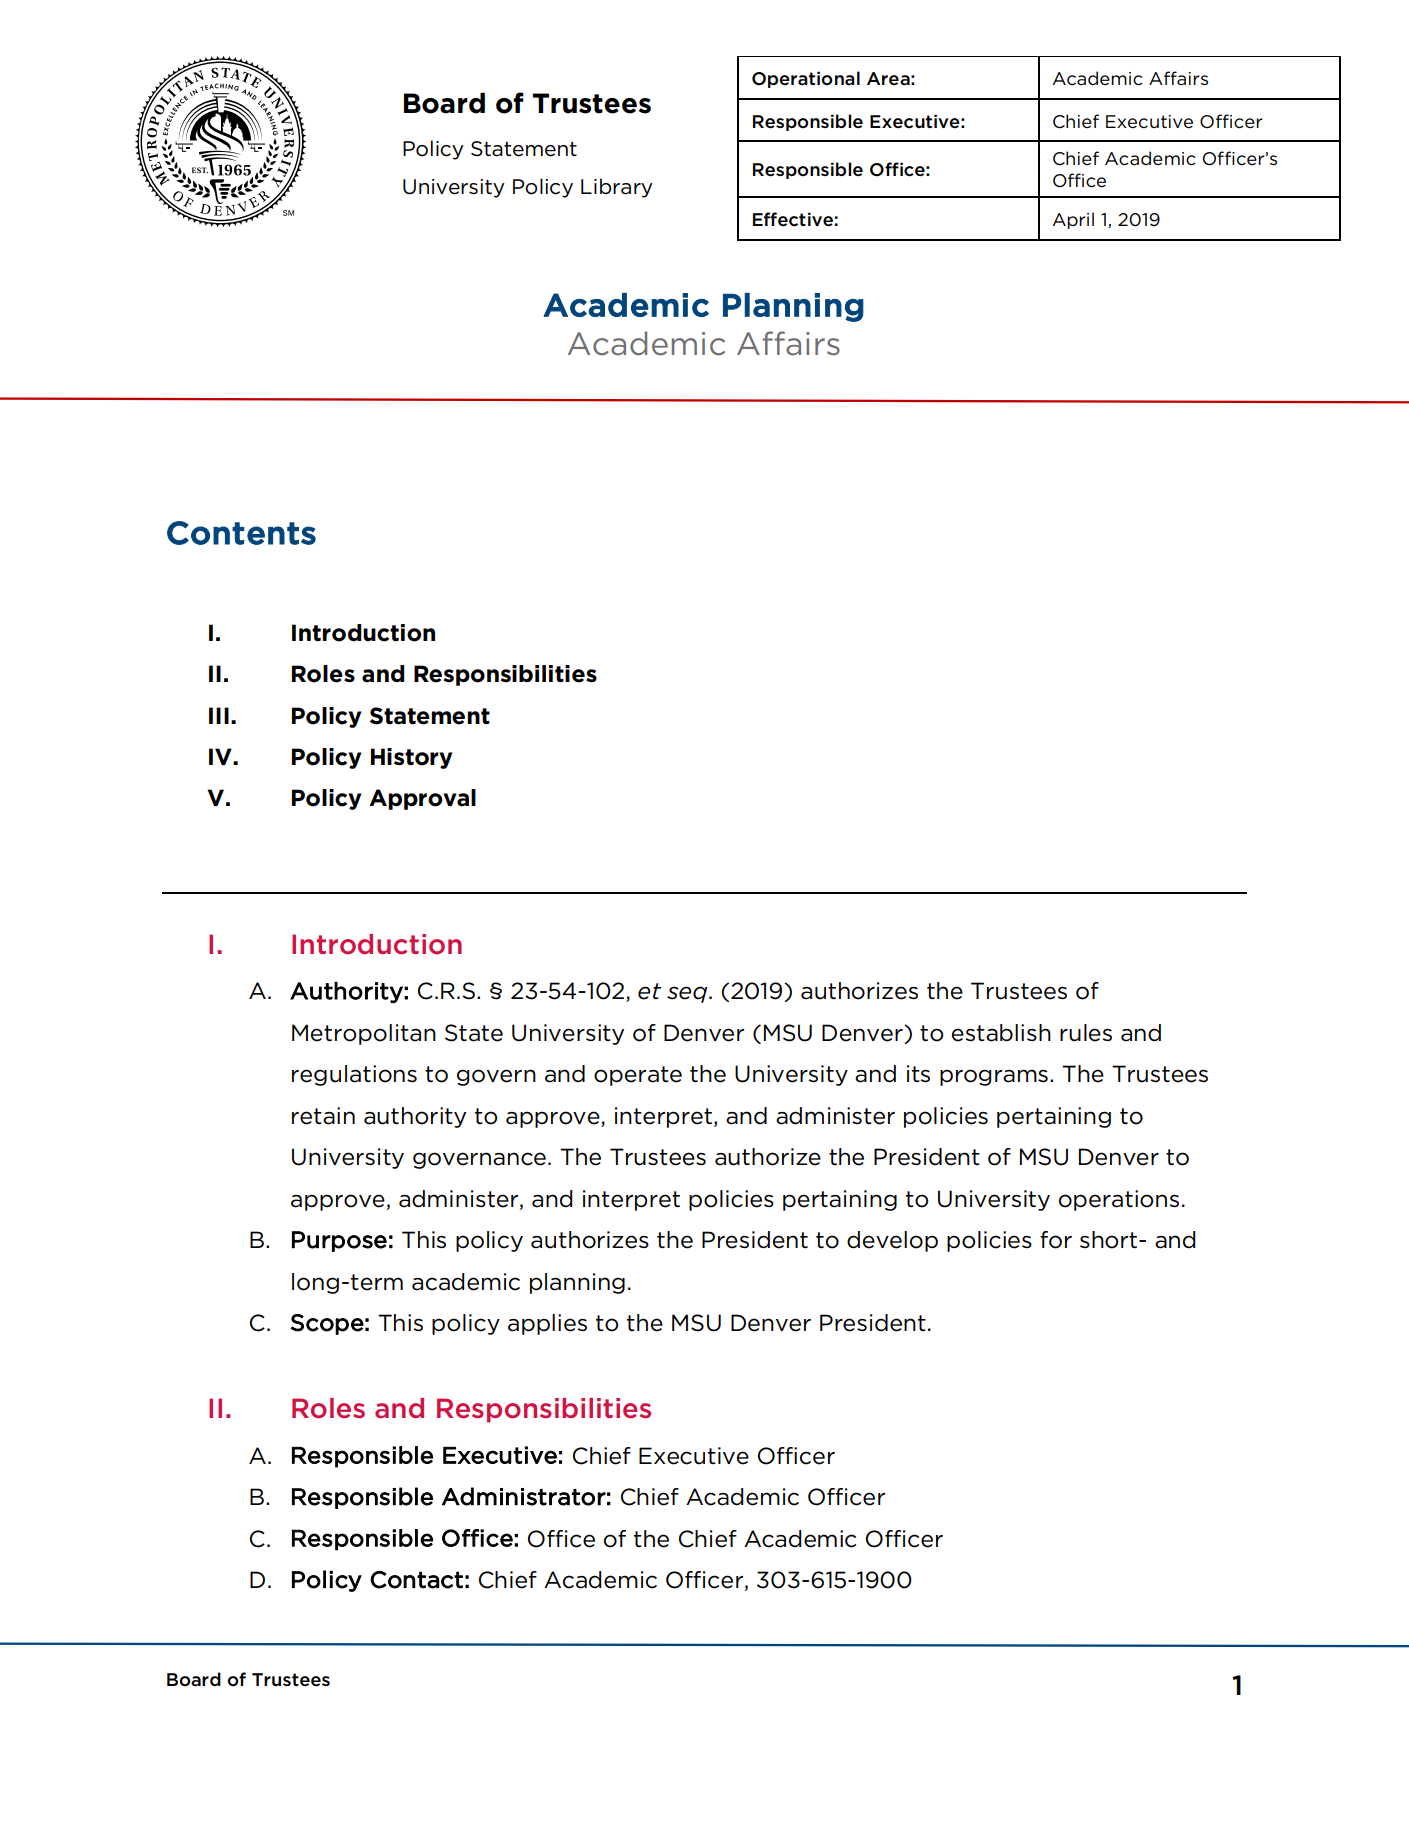 This screenshot has width=1409, height=1824. Describe the element at coordinates (617, 188) in the screenshot. I see `Library` at that location.
